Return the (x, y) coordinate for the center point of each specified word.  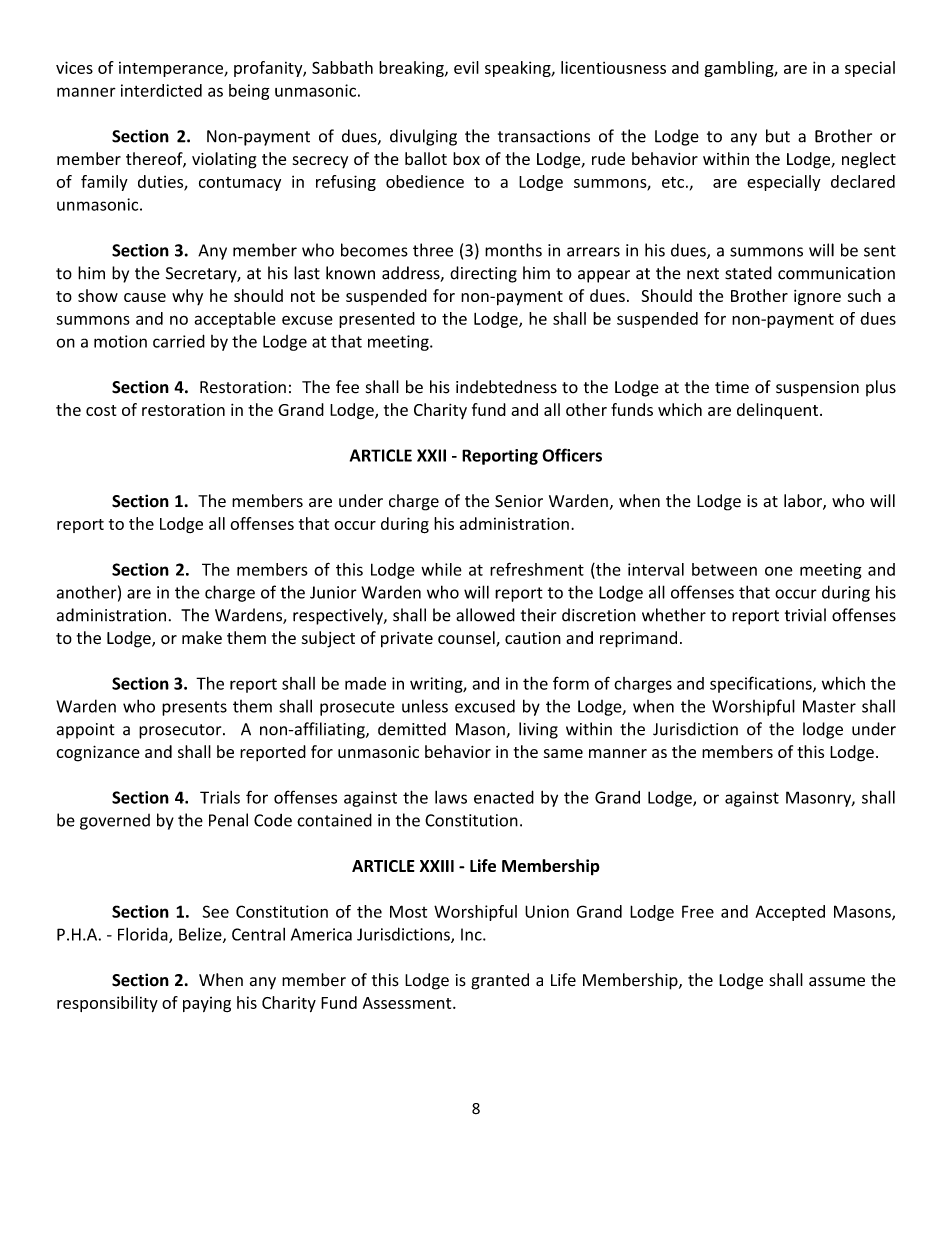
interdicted (161, 90)
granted (500, 981)
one (779, 571)
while (441, 569)
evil (466, 67)
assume (837, 982)
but (778, 136)
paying (207, 1004)
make (202, 637)
